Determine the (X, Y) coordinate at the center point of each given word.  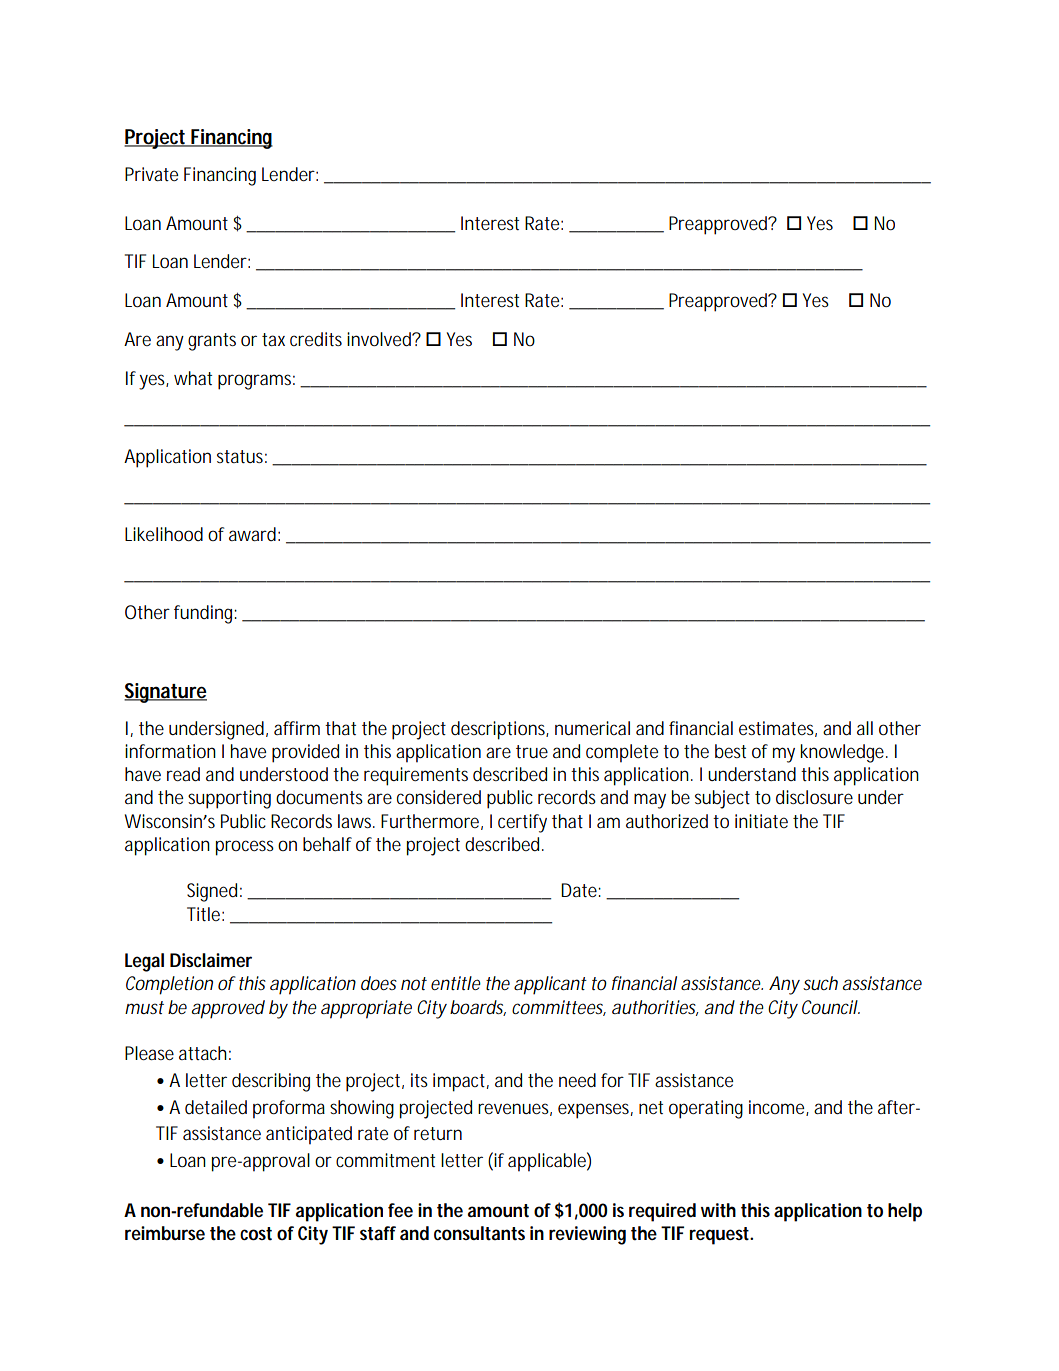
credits (316, 339)
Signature (165, 693)
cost (256, 1234)
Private (151, 174)
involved (379, 339)
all (865, 728)
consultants (479, 1233)
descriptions (499, 730)
